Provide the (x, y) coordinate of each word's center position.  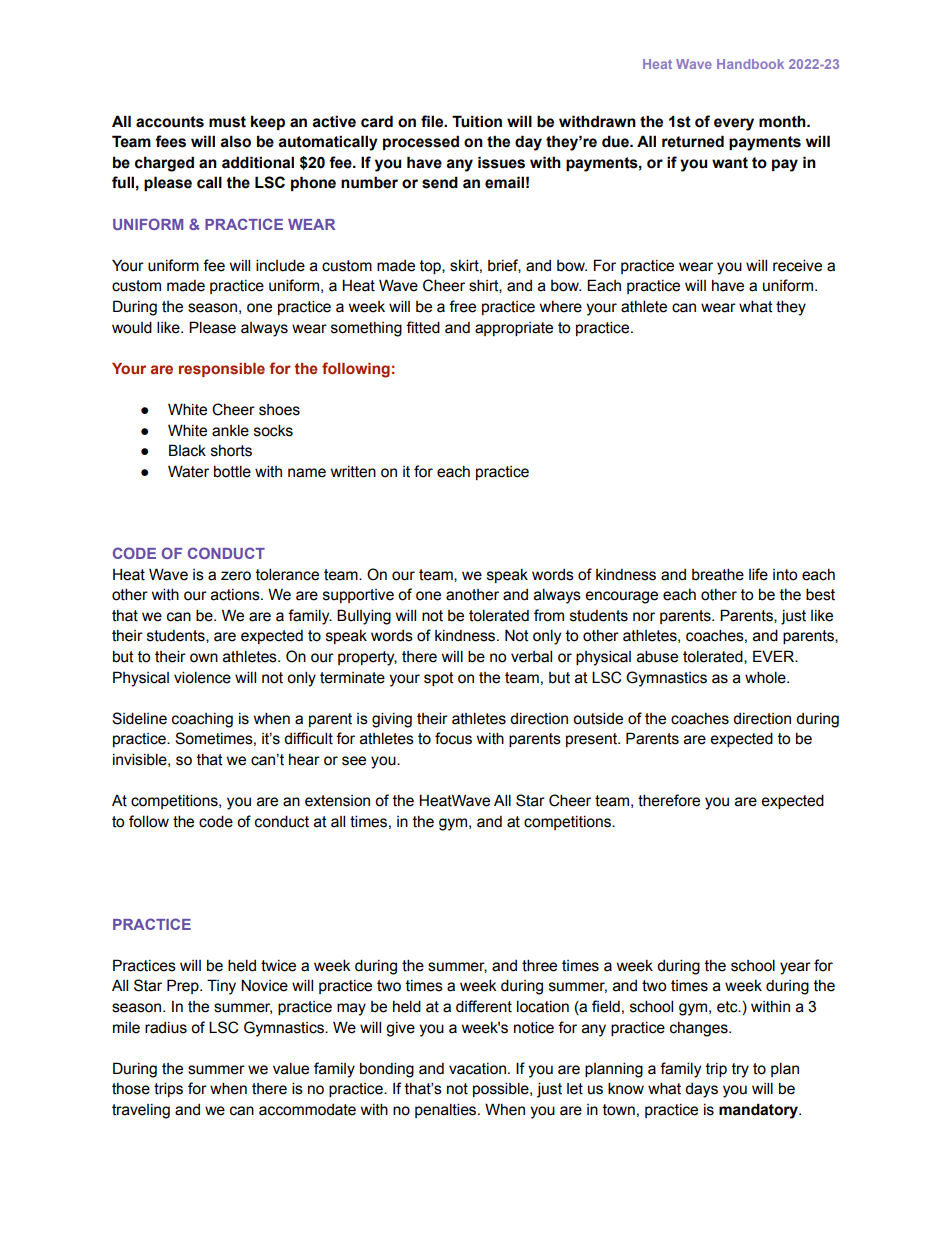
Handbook (750, 64)
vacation (477, 1069)
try (740, 1070)
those (131, 1089)
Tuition (477, 121)
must (227, 122)
